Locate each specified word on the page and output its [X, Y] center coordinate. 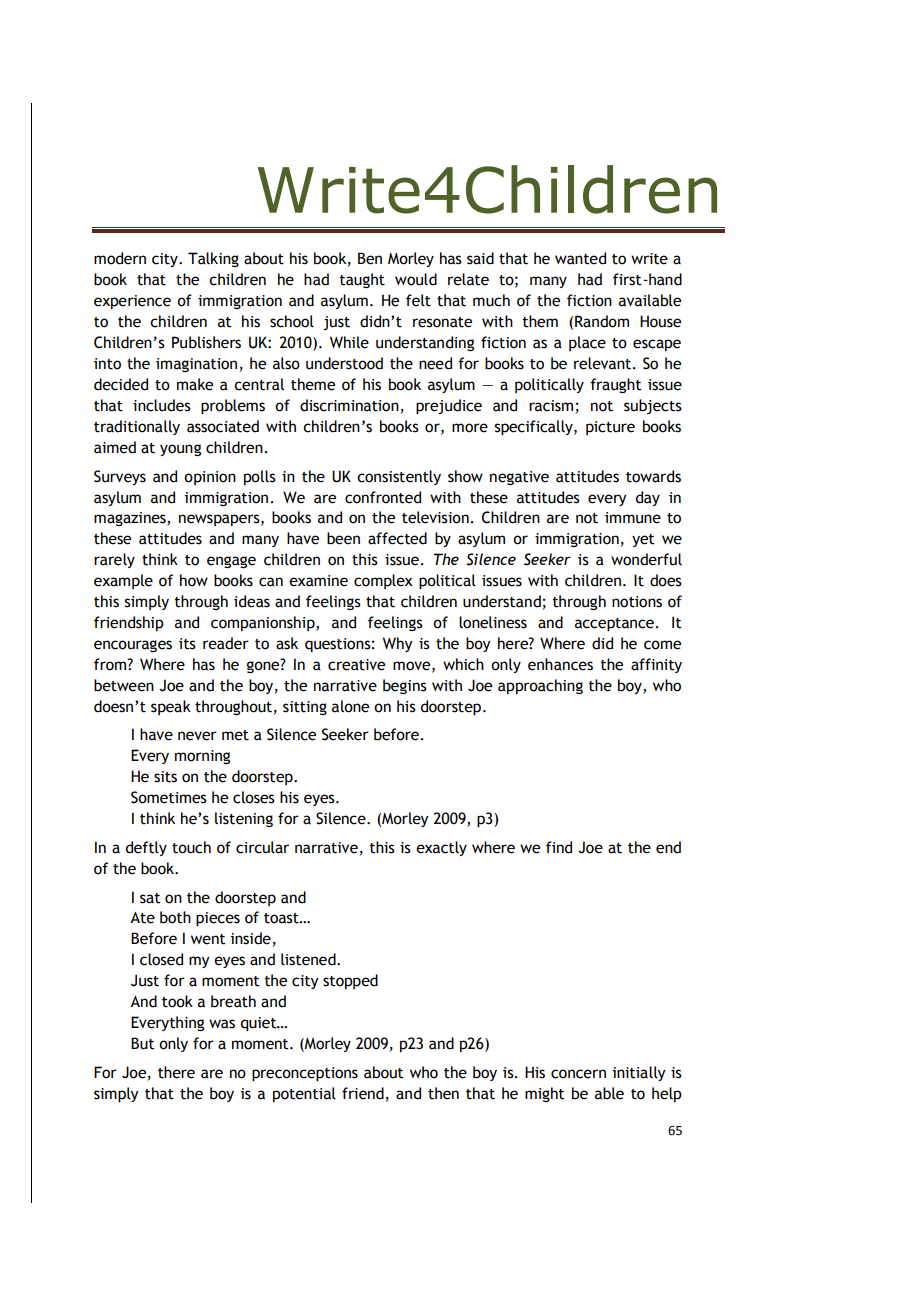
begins [405, 686]
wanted [580, 258]
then [443, 1093]
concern [578, 1074]
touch [191, 847]
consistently [399, 477]
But [143, 1043]
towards [653, 476]
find [559, 847]
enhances [560, 664]
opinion [210, 478]
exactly [441, 848]
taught [362, 280]
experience [132, 302]
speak [171, 707]
